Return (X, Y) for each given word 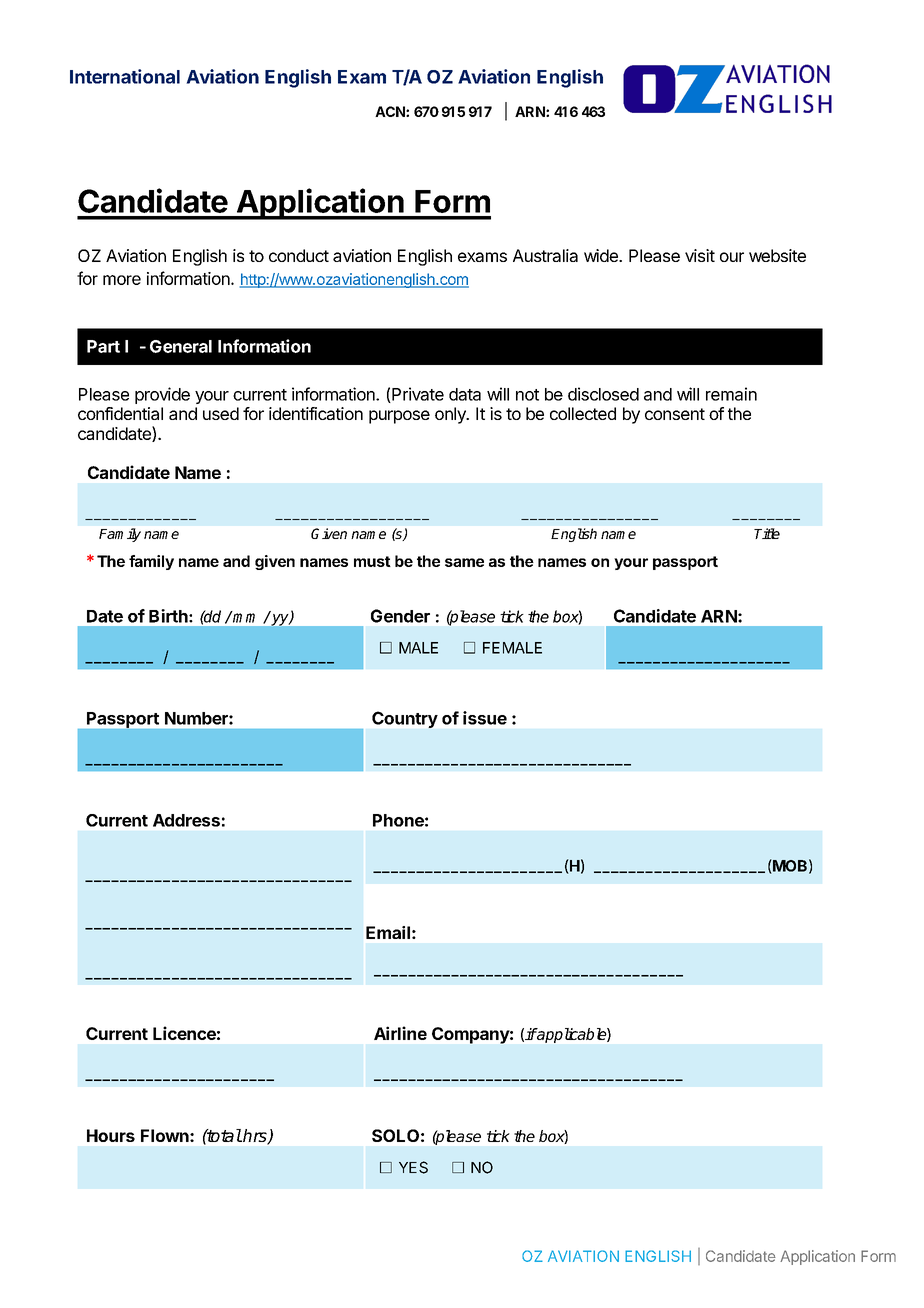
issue (485, 718)
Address (186, 820)
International (125, 76)
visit (700, 255)
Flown (166, 1135)
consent (675, 414)
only (451, 415)
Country (405, 719)
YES (413, 1167)
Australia (545, 255)
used (221, 413)
